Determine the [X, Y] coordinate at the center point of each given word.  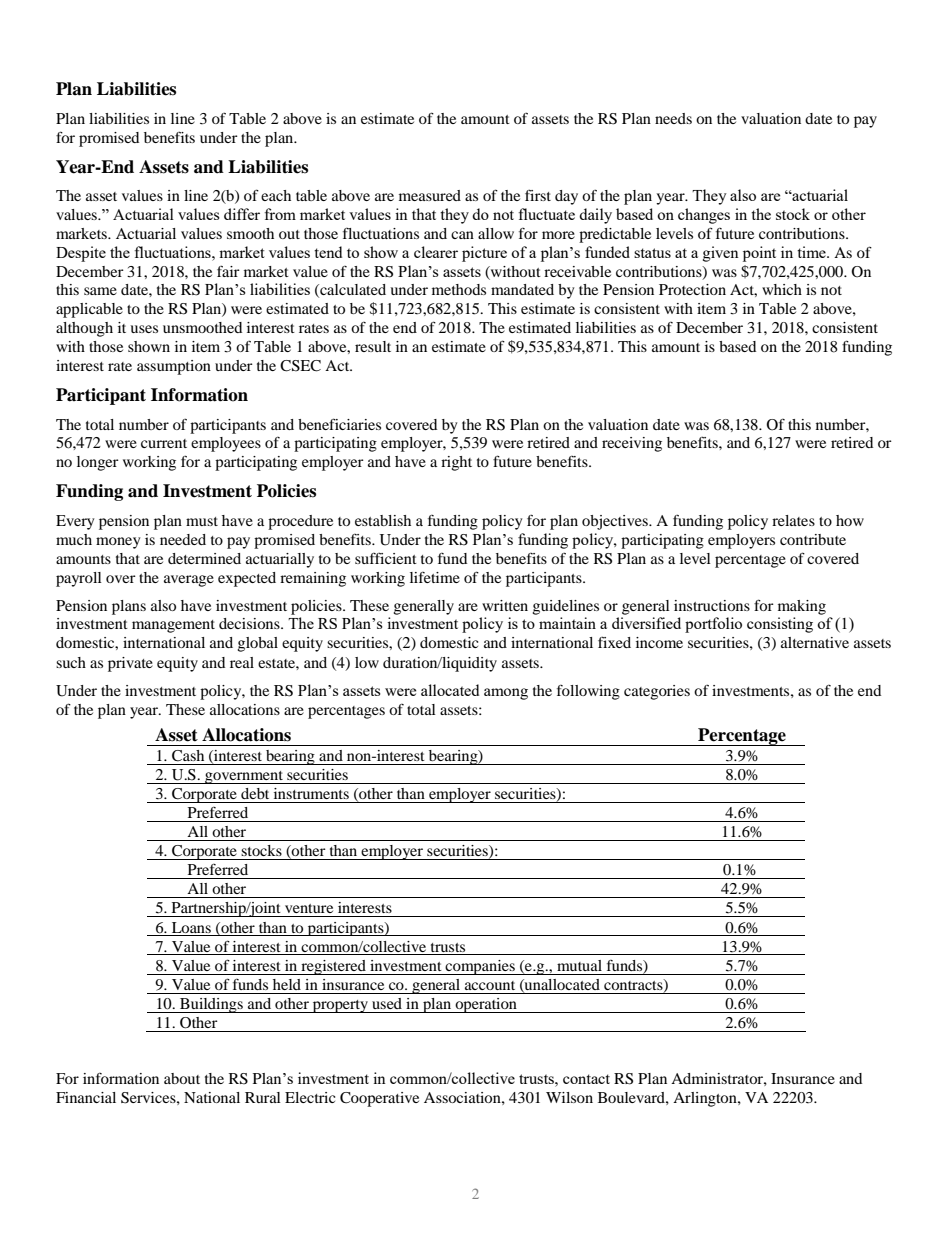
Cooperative [379, 1099]
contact [586, 1079]
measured [430, 195]
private [130, 664]
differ [242, 214]
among [506, 694]
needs [673, 118]
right [456, 463]
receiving [632, 444]
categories [657, 692]
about [182, 1078]
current [164, 443]
